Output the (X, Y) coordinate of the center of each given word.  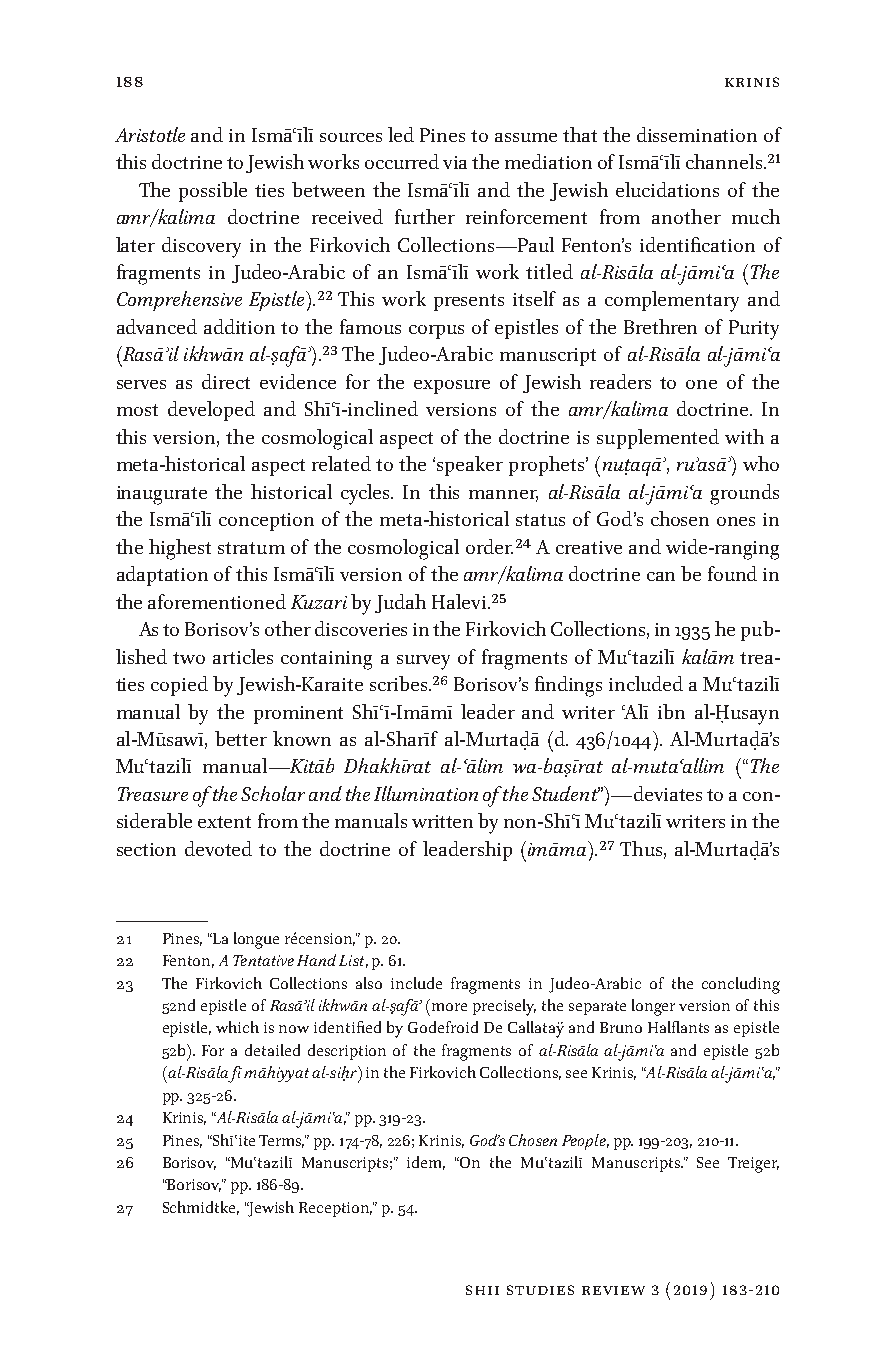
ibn (671, 711)
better (241, 738)
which (237, 1027)
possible (213, 192)
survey (423, 662)
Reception (335, 1209)
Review (613, 1290)
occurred (402, 161)
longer (653, 1007)
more (449, 1007)
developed (211, 411)
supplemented (658, 439)
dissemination (697, 134)
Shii (482, 1290)
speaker (470, 466)
